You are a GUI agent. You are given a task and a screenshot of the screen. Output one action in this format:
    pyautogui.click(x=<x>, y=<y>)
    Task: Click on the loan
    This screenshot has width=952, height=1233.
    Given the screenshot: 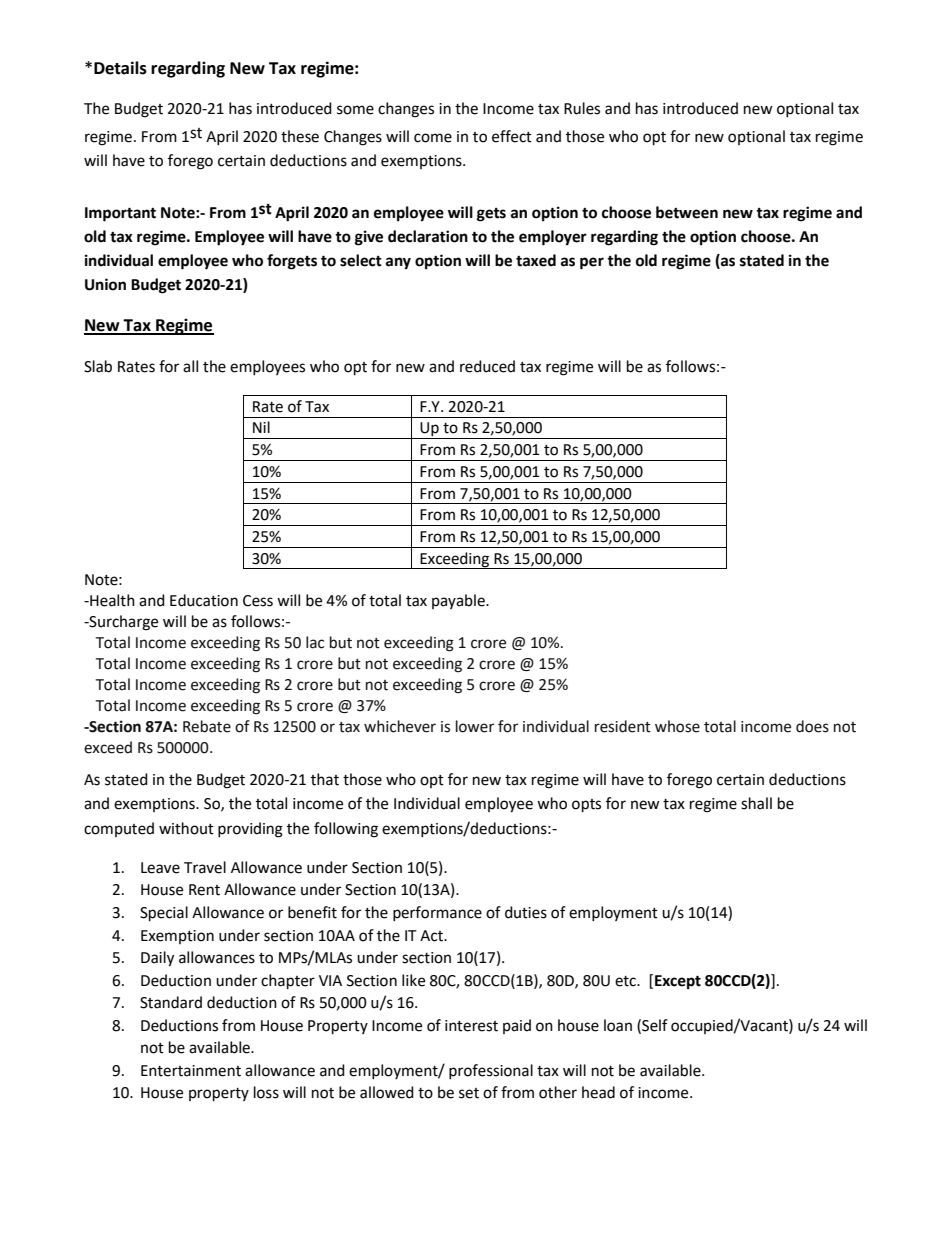 What is the action you would take?
    pyautogui.click(x=618, y=1025)
